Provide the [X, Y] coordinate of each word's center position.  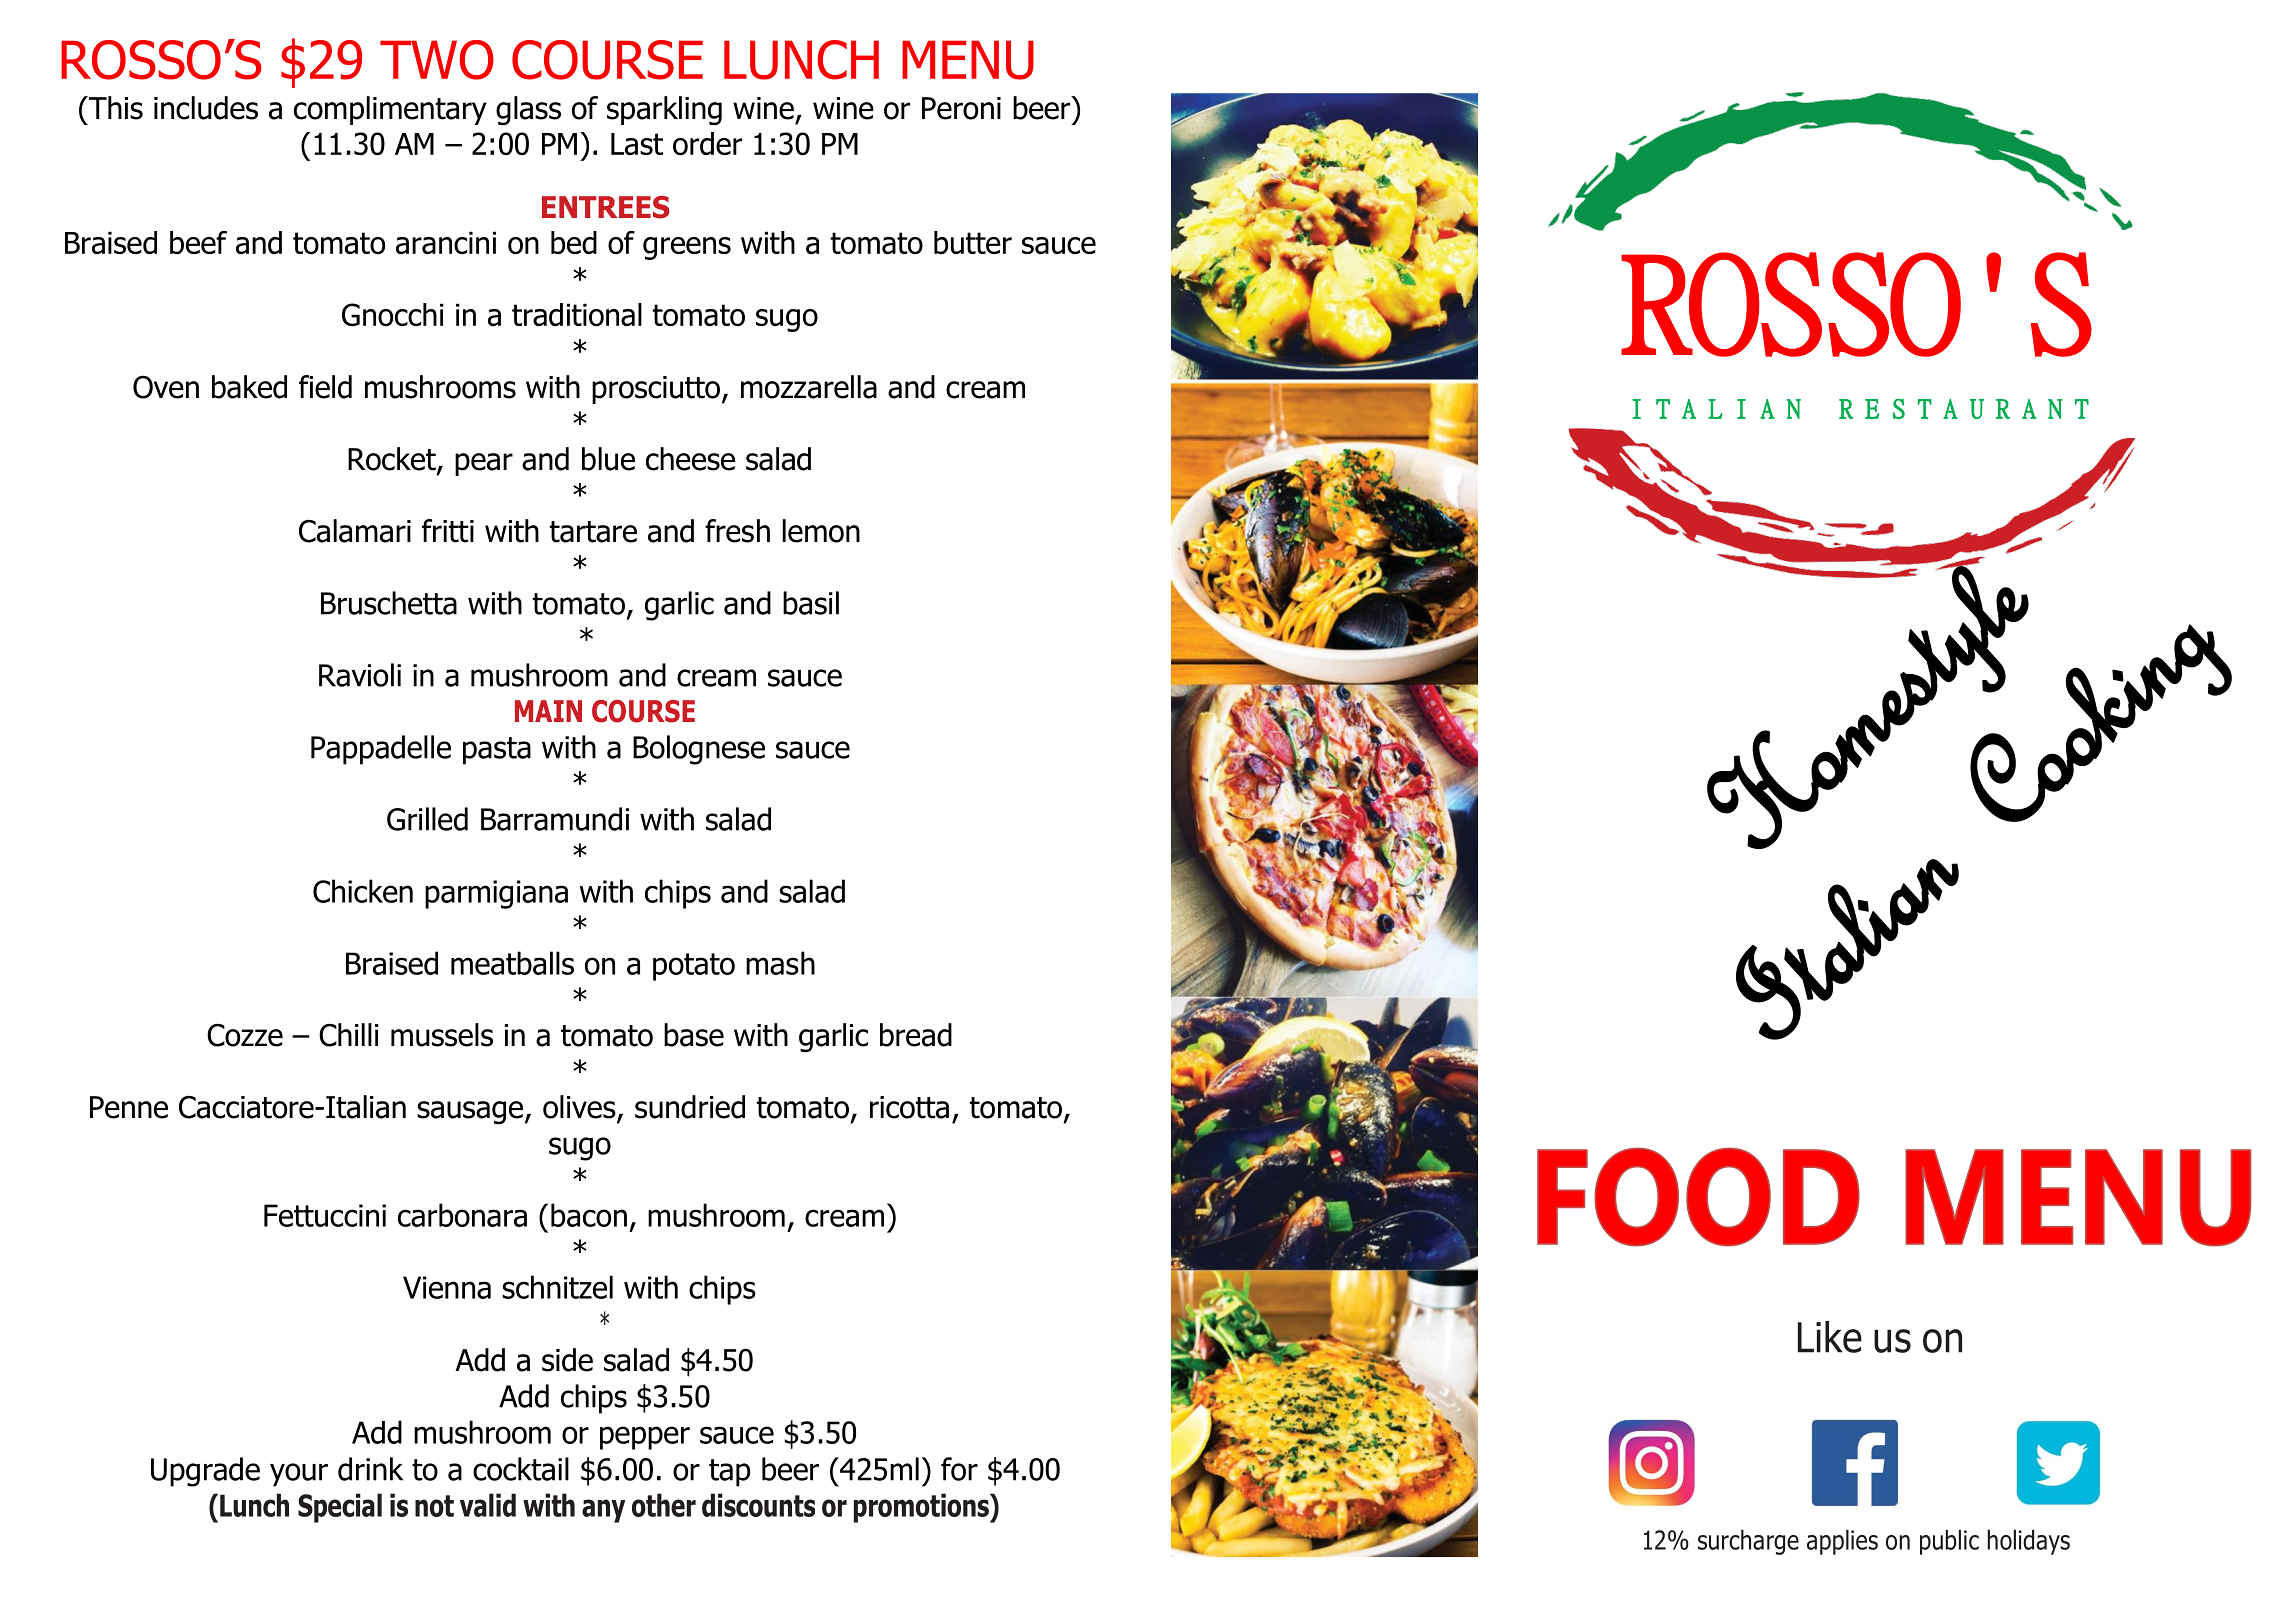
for [959, 1469]
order [707, 143]
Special [340, 1508]
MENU [968, 60]
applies [1842, 1542]
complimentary [390, 110]
